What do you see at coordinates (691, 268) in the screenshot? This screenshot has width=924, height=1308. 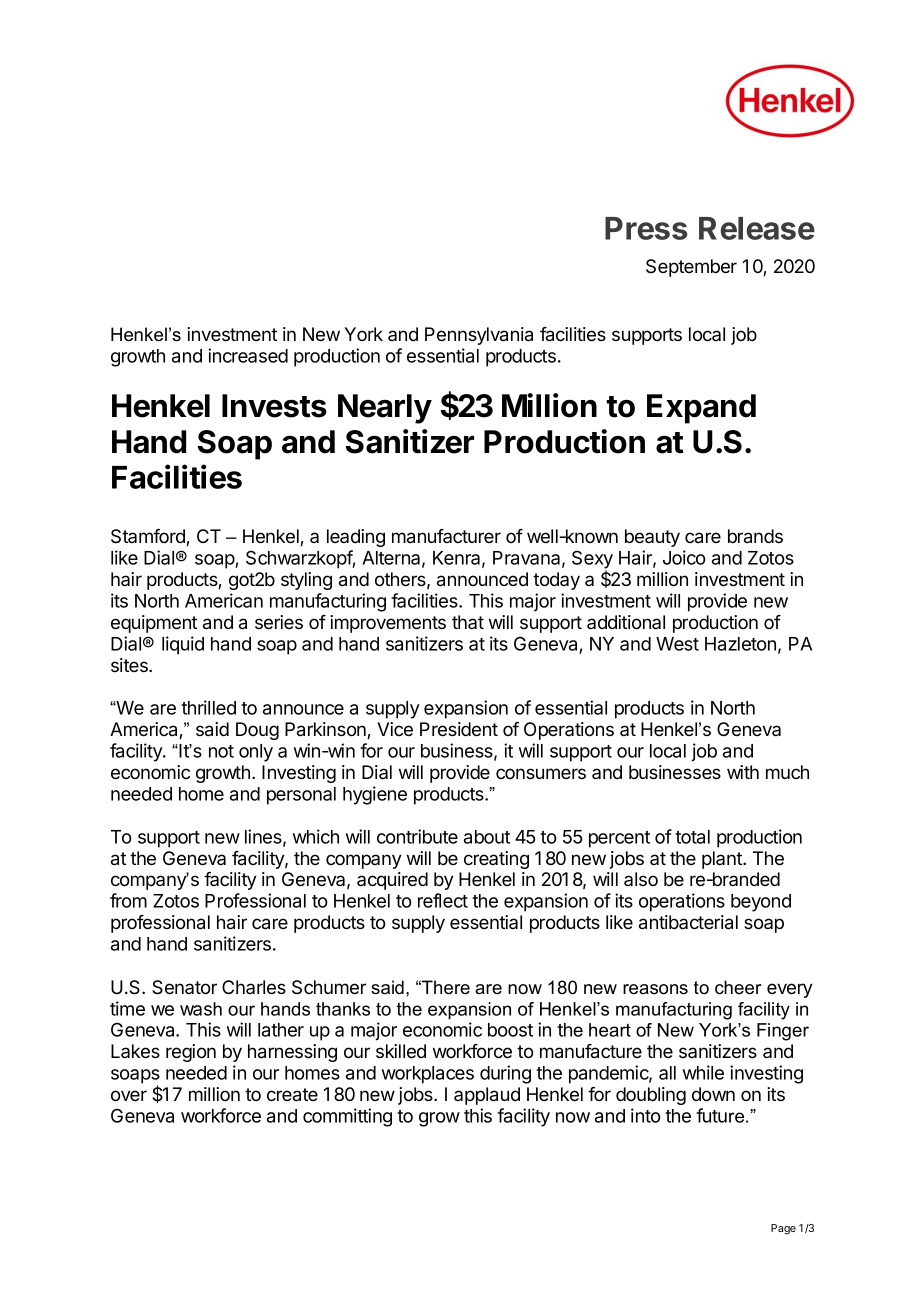 I see `September` at bounding box center [691, 268].
